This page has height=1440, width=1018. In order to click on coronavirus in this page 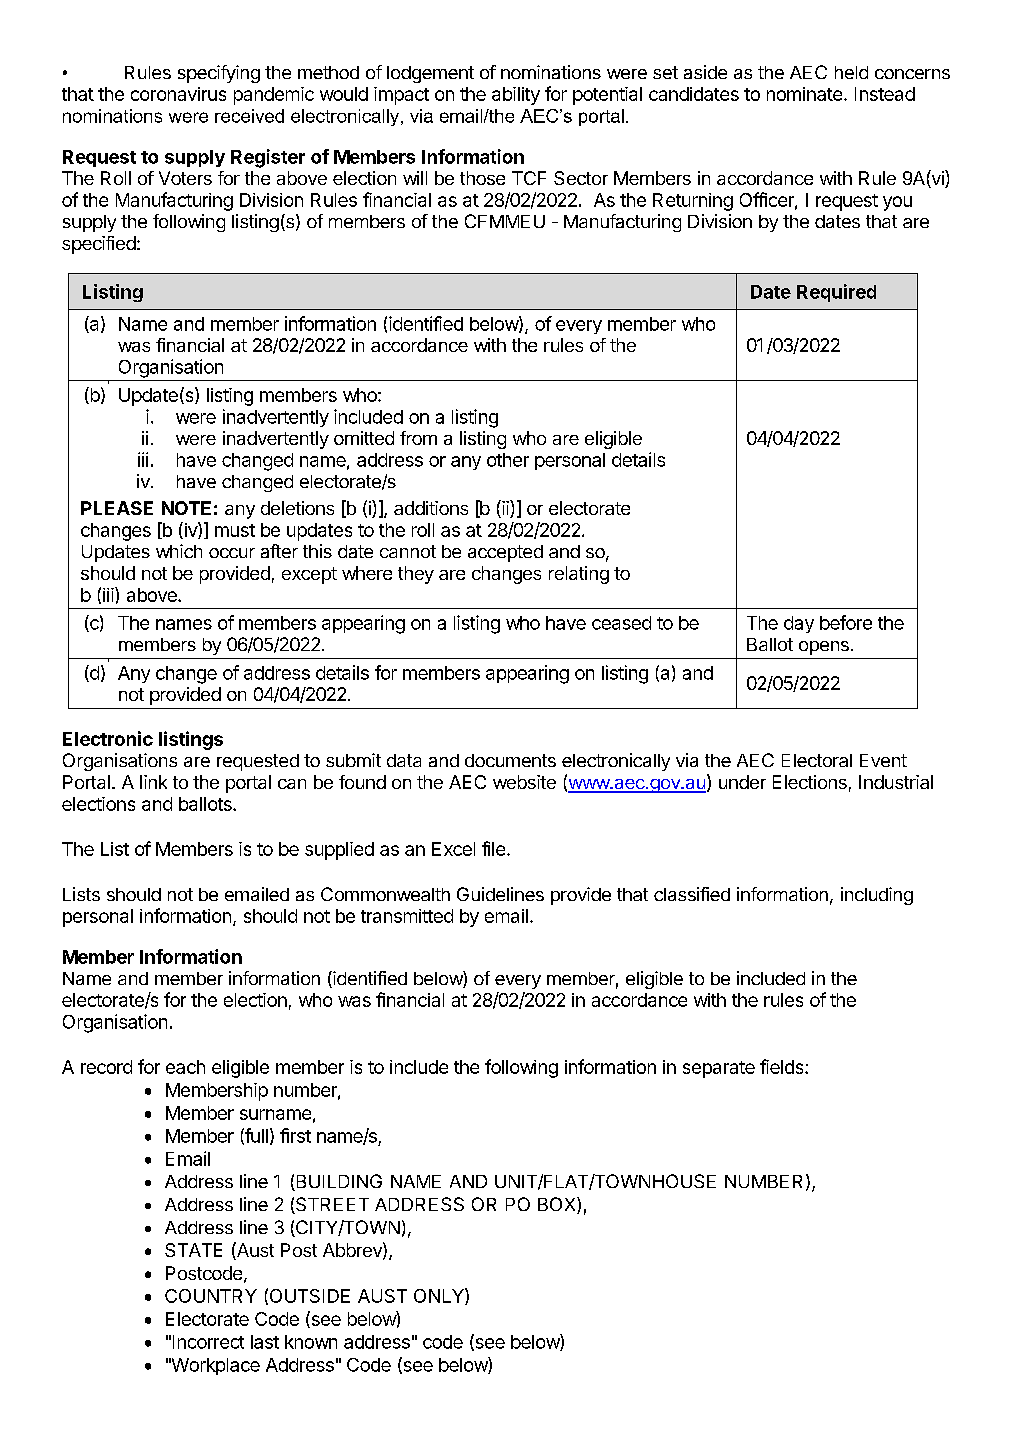, I will do `click(178, 94)`.
